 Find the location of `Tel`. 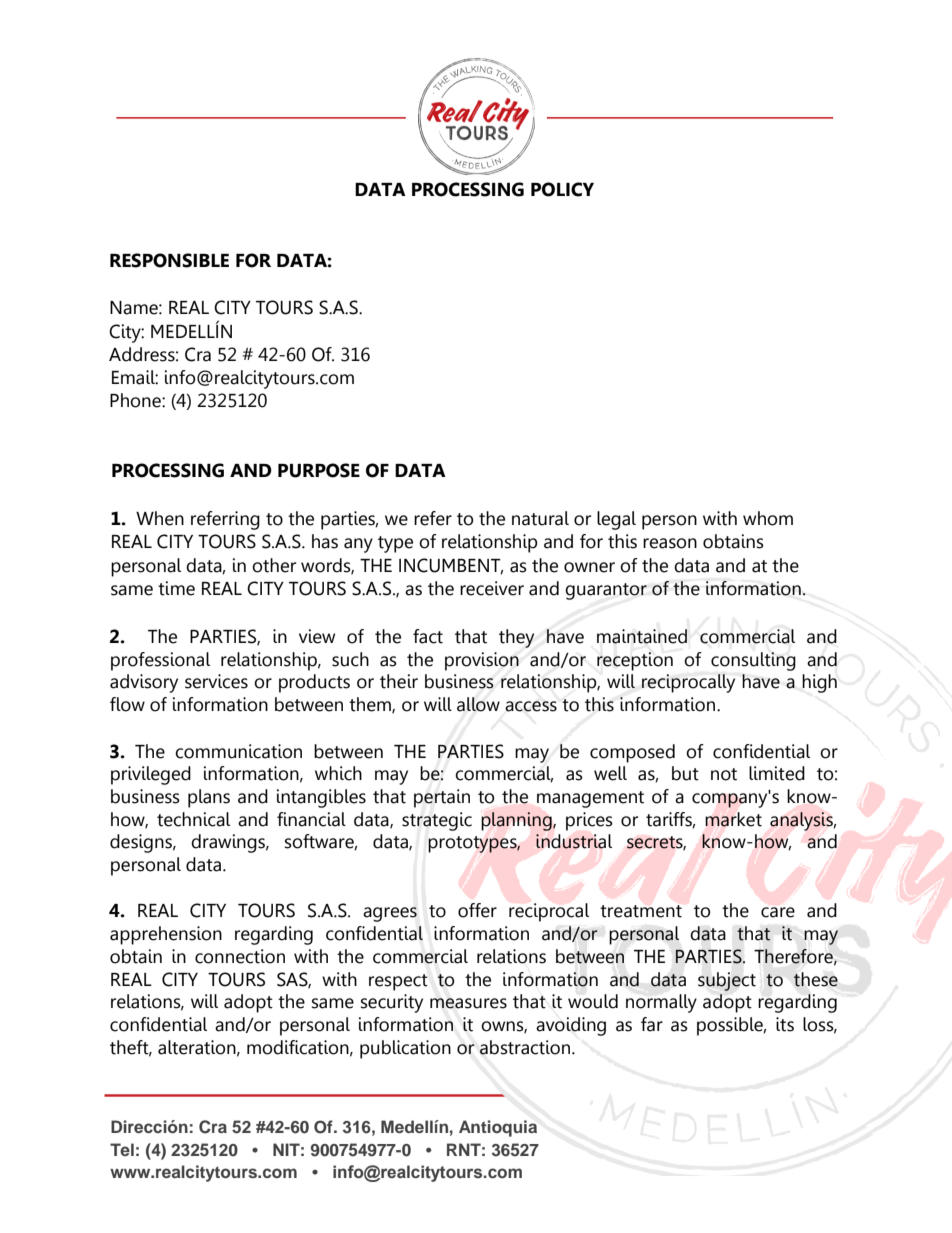

Tel is located at coordinates (122, 1149).
